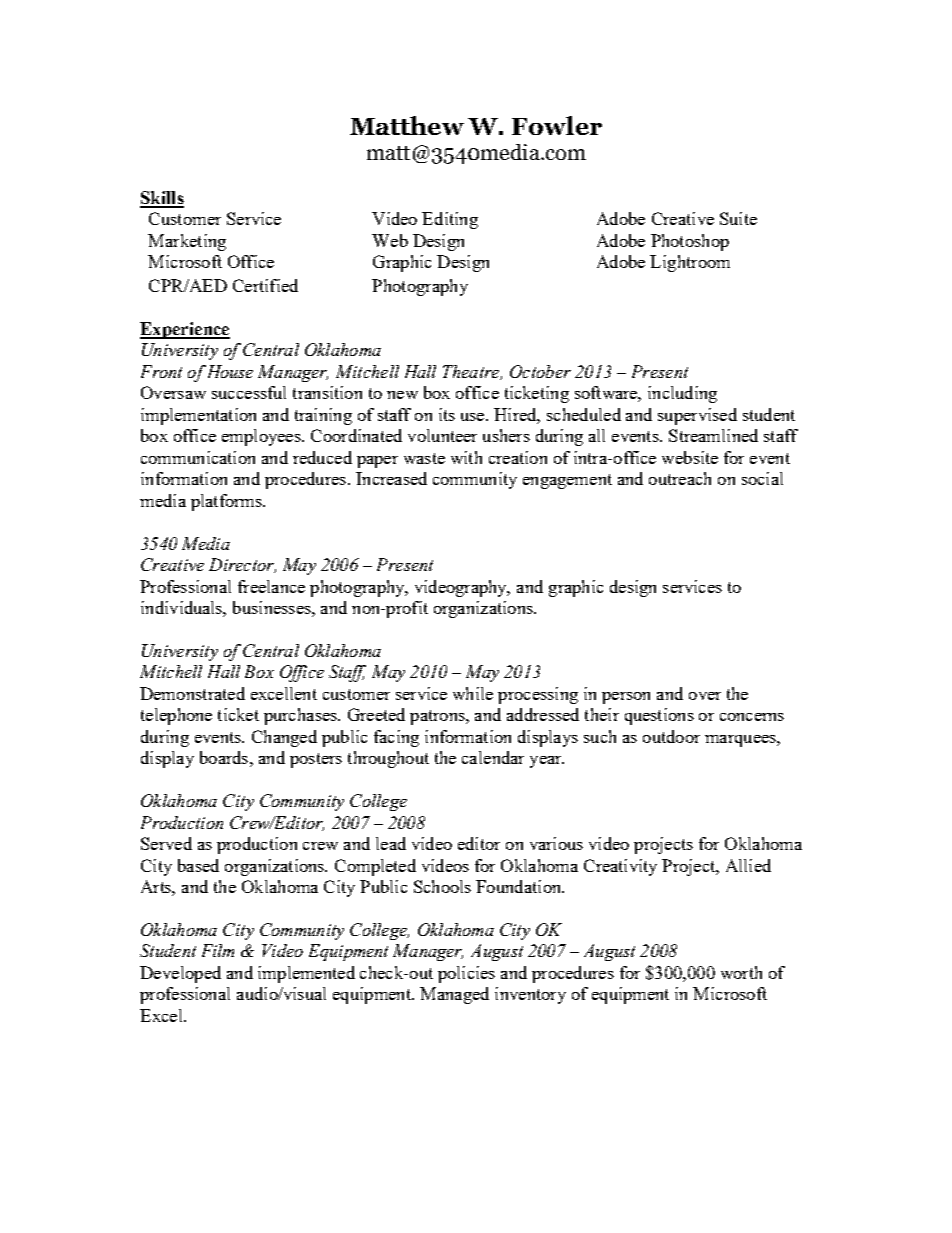 The image size is (952, 1233). I want to click on Skills, so click(162, 199).
